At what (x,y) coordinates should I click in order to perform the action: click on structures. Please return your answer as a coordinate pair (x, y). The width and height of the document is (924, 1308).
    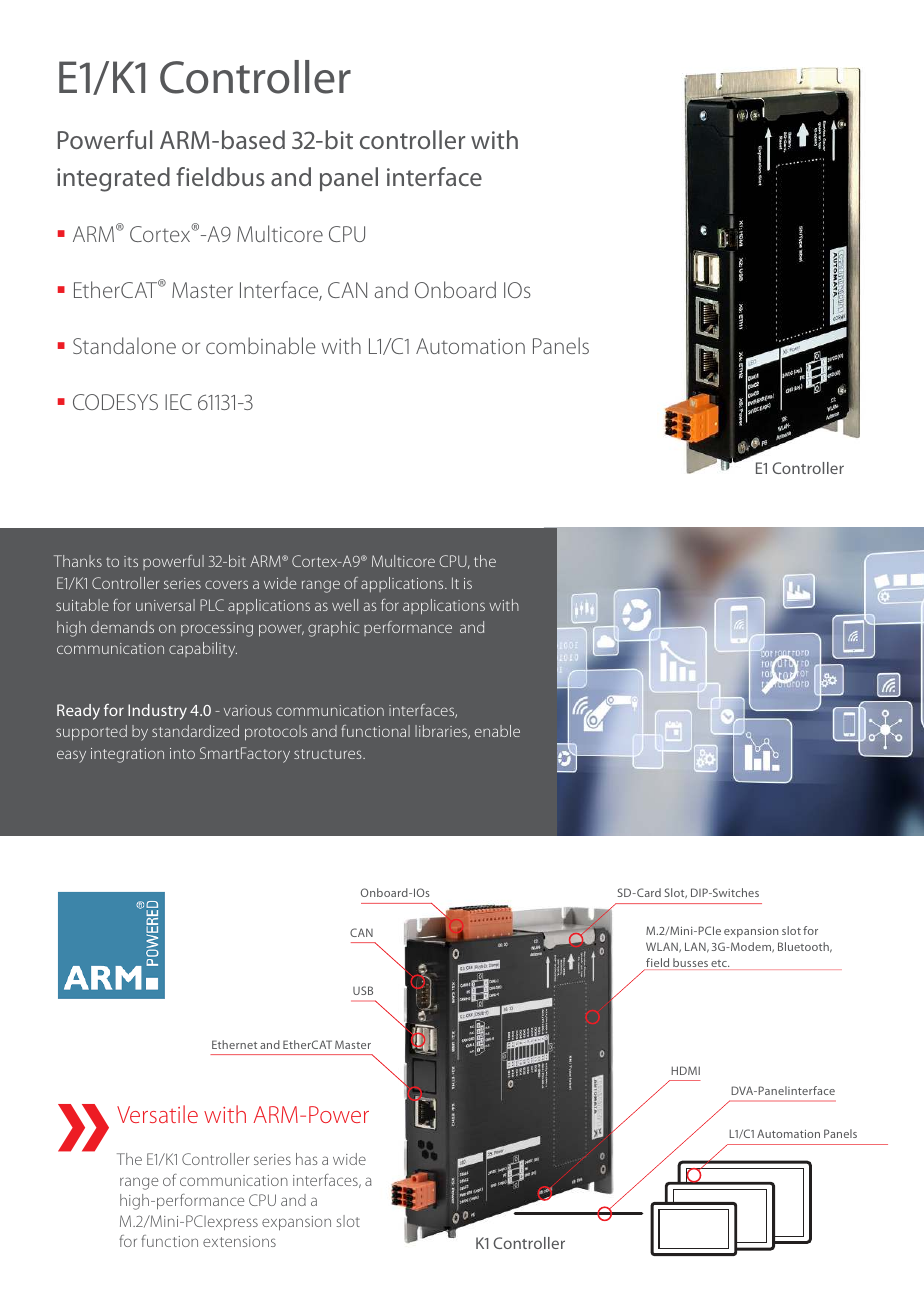
    Looking at the image, I should click on (329, 754).
